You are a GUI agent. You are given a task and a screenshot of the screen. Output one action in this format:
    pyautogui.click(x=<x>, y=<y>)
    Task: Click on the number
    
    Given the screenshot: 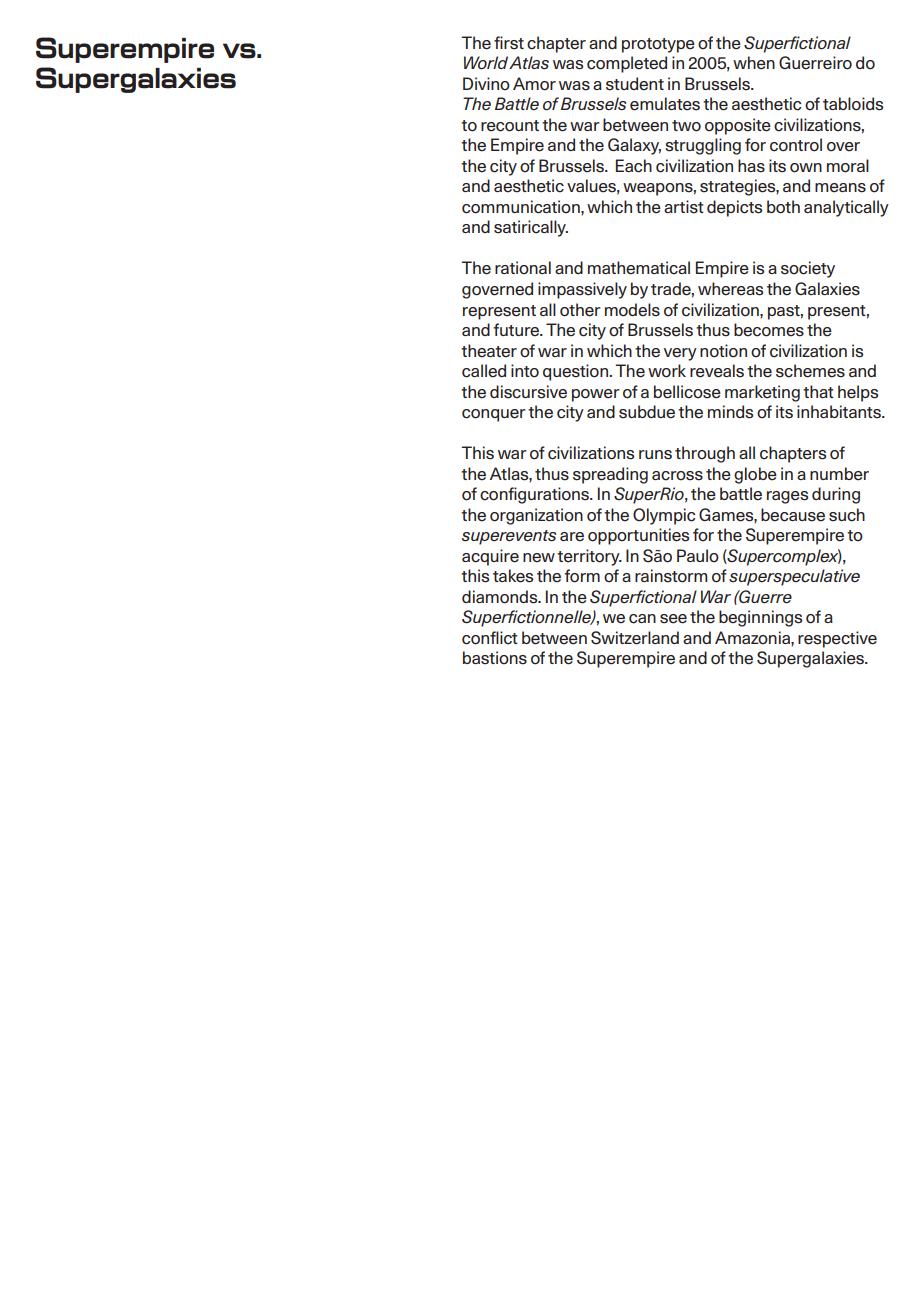 What is the action you would take?
    pyautogui.click(x=839, y=474)
